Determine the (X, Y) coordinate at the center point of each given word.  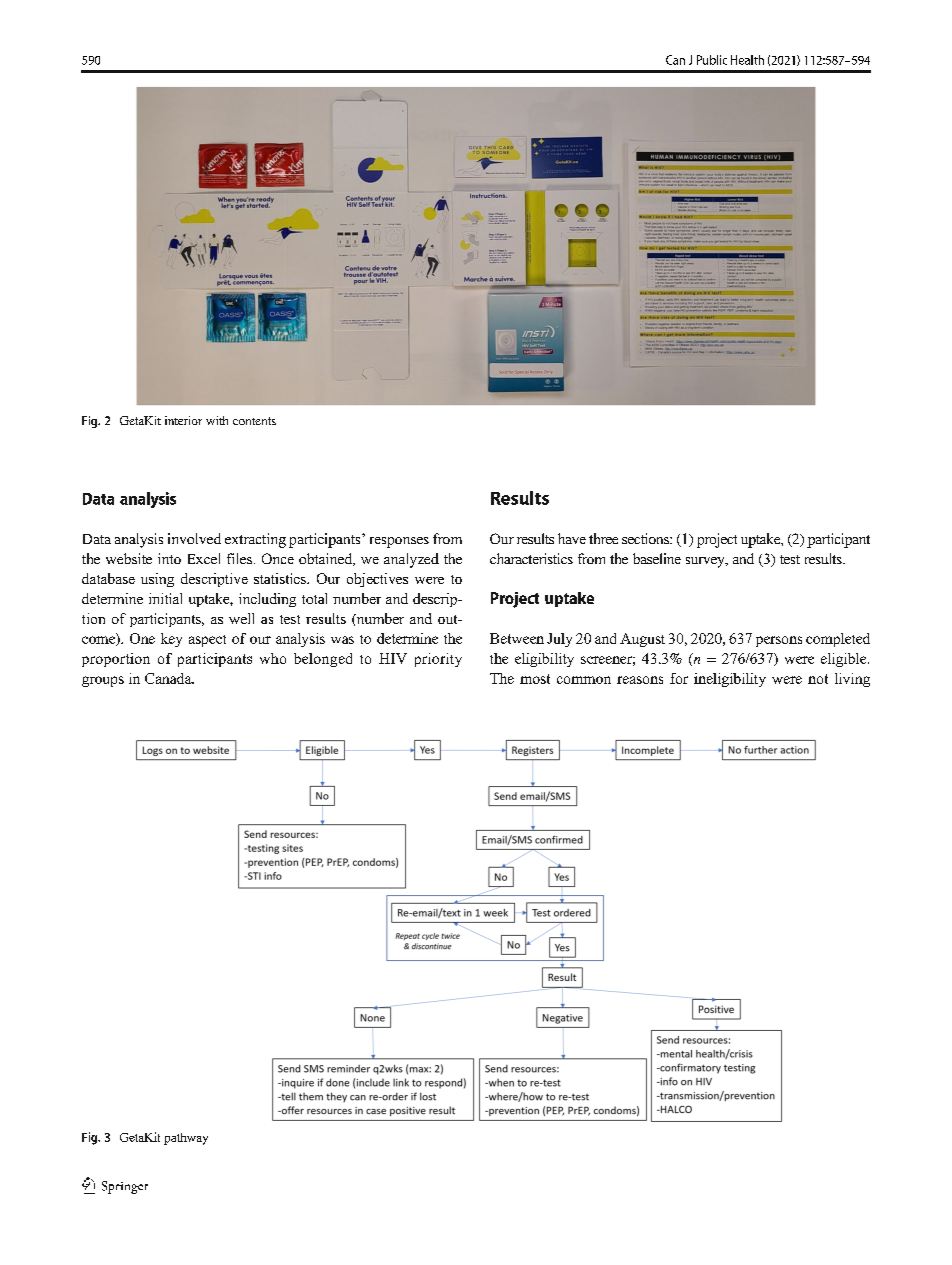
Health (747, 60)
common (584, 680)
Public (712, 60)
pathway (186, 1139)
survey (706, 562)
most (535, 679)
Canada (169, 678)
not (818, 679)
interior (183, 420)
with (217, 420)
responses (399, 542)
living (852, 680)
